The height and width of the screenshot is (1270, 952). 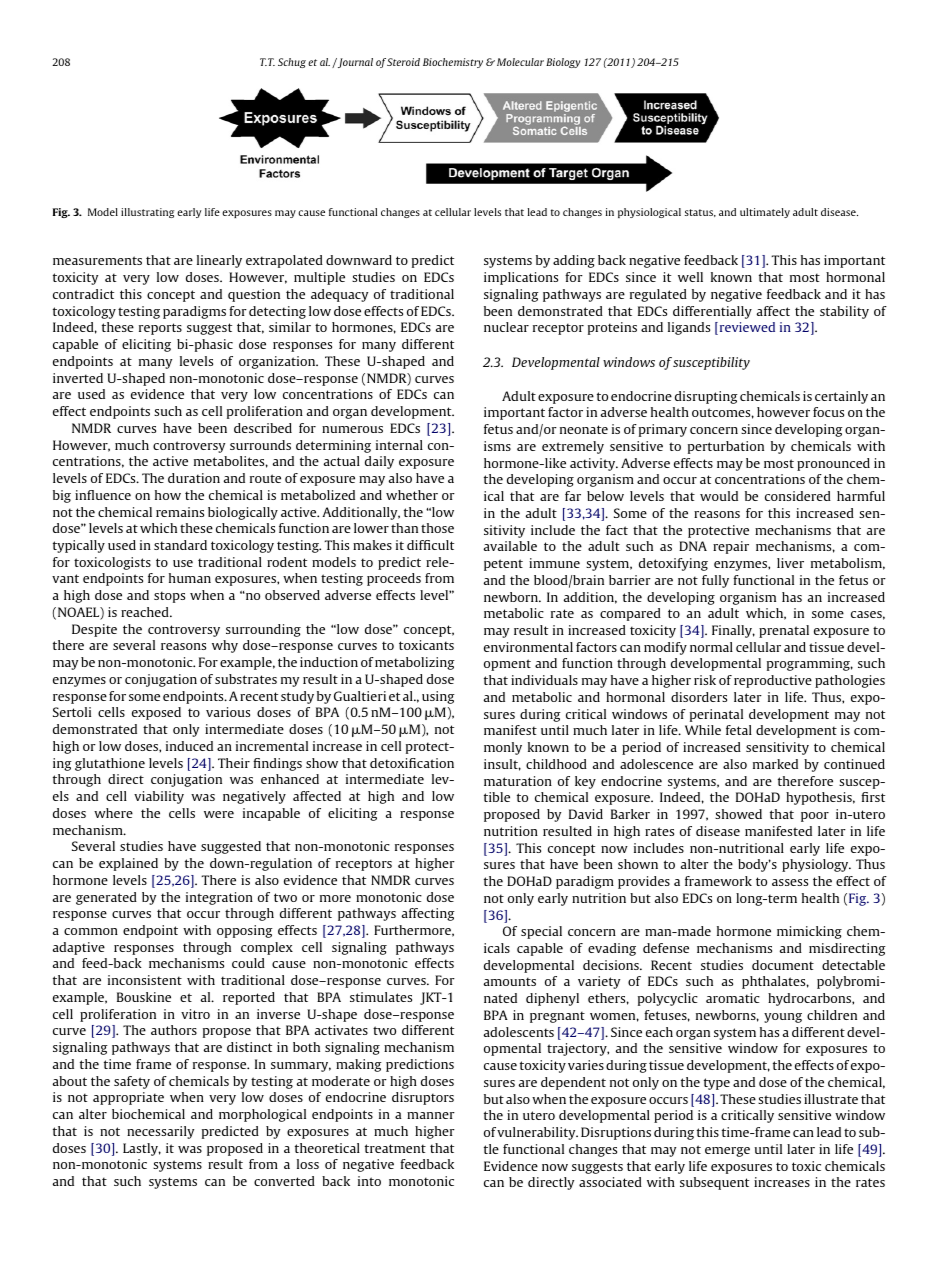 What do you see at coordinates (147, 213) in the screenshot?
I see `illustrating` at bounding box center [147, 213].
